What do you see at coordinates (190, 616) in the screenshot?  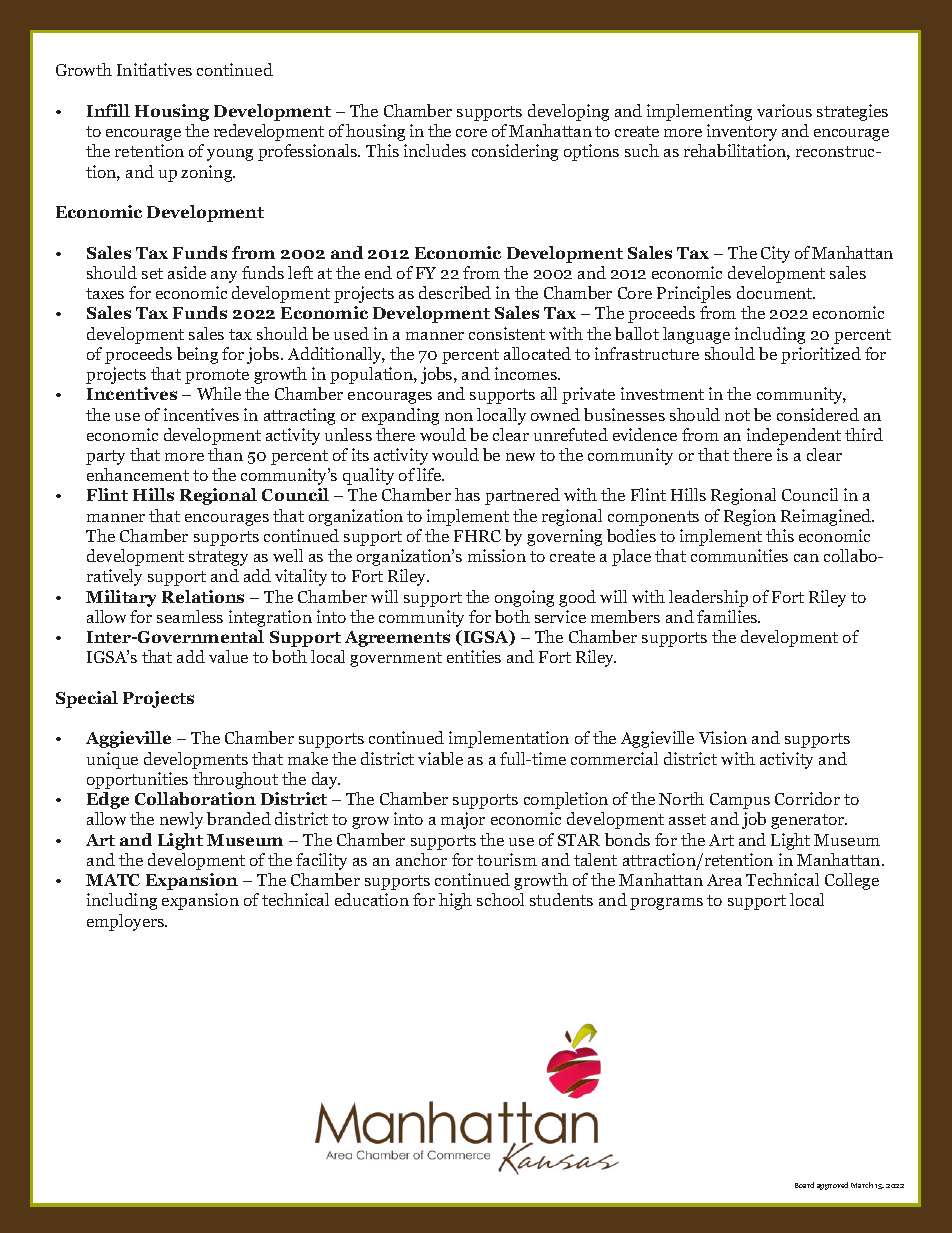 I see `seamless` at bounding box center [190, 616].
